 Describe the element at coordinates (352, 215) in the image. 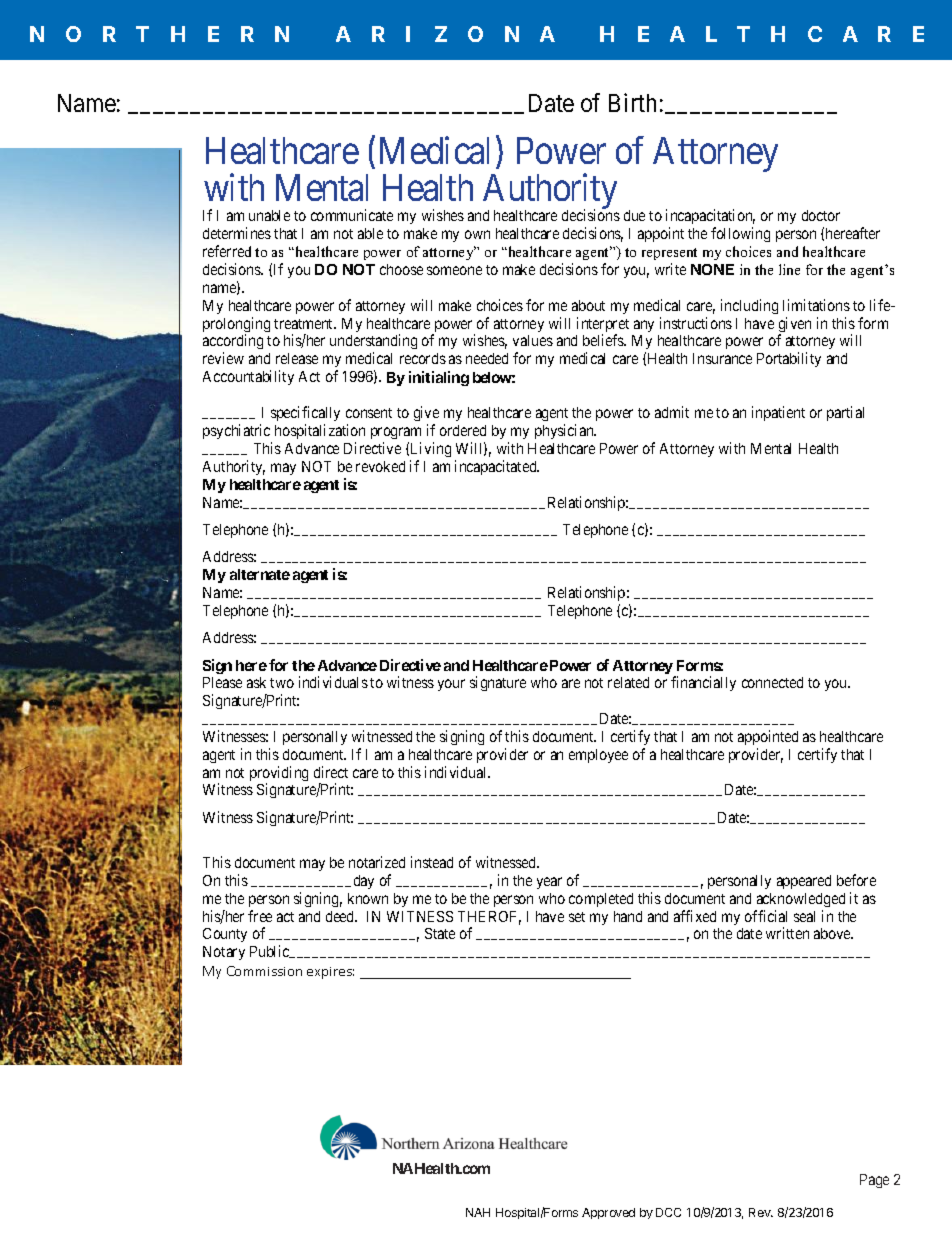

I see `communicate` at that location.
